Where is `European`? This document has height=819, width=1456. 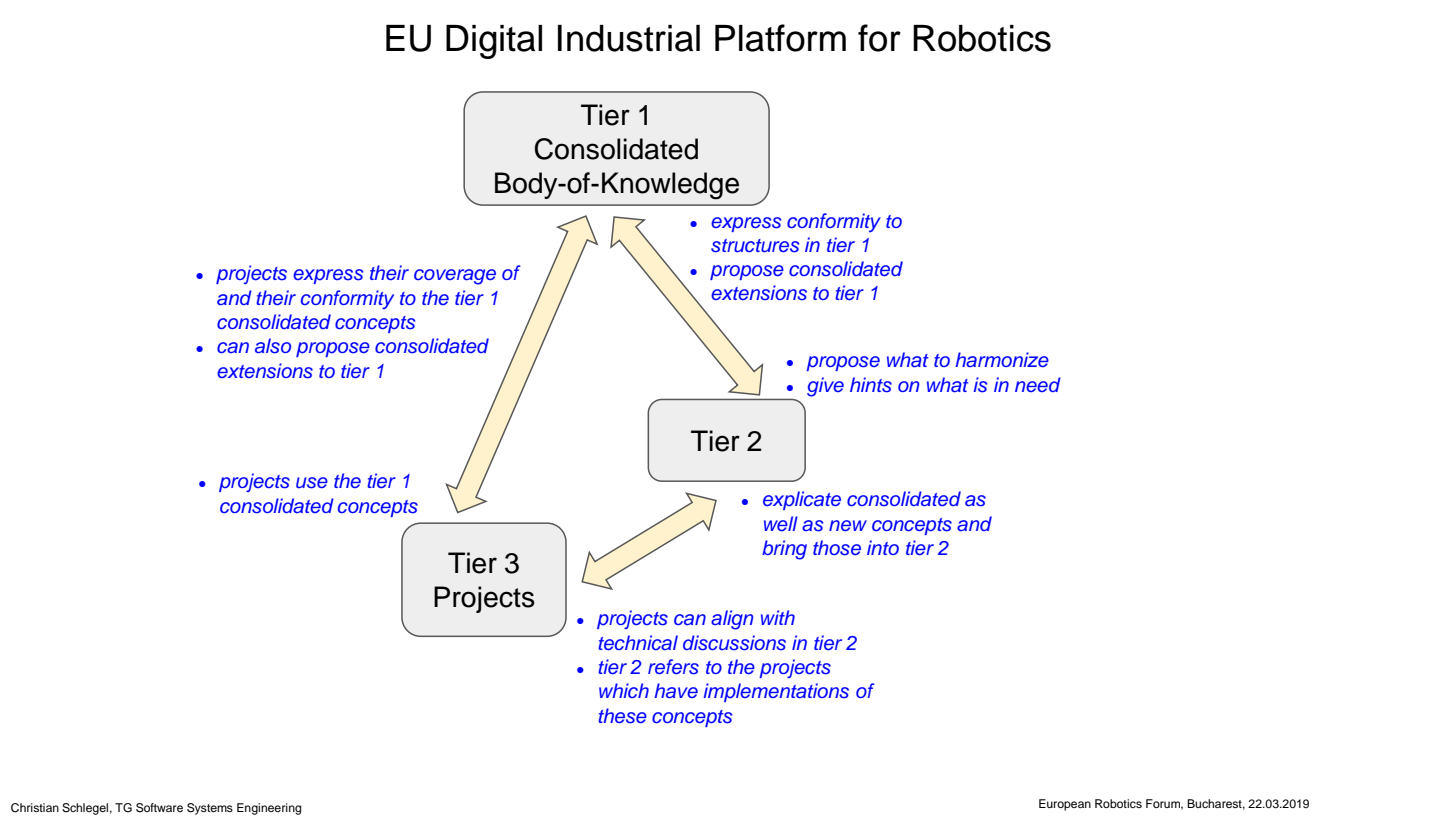
European is located at coordinates (1065, 805).
